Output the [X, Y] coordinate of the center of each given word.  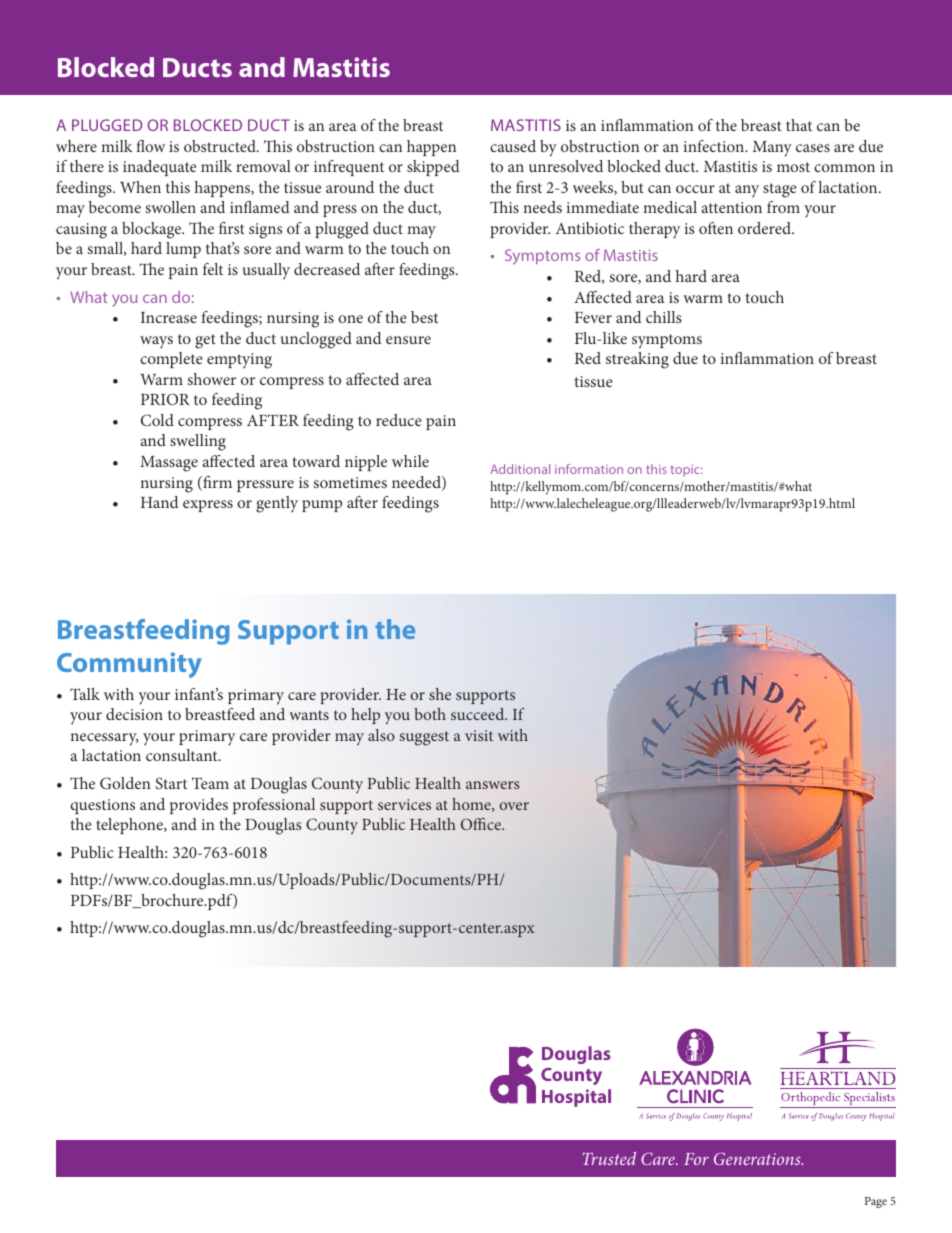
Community [129, 665]
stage [780, 190]
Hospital [576, 1098]
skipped [433, 168]
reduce [399, 420]
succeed [479, 714]
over [514, 806]
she [440, 694]
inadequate [159, 168]
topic [686, 471]
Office [482, 824]
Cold [157, 420]
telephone [130, 826]
